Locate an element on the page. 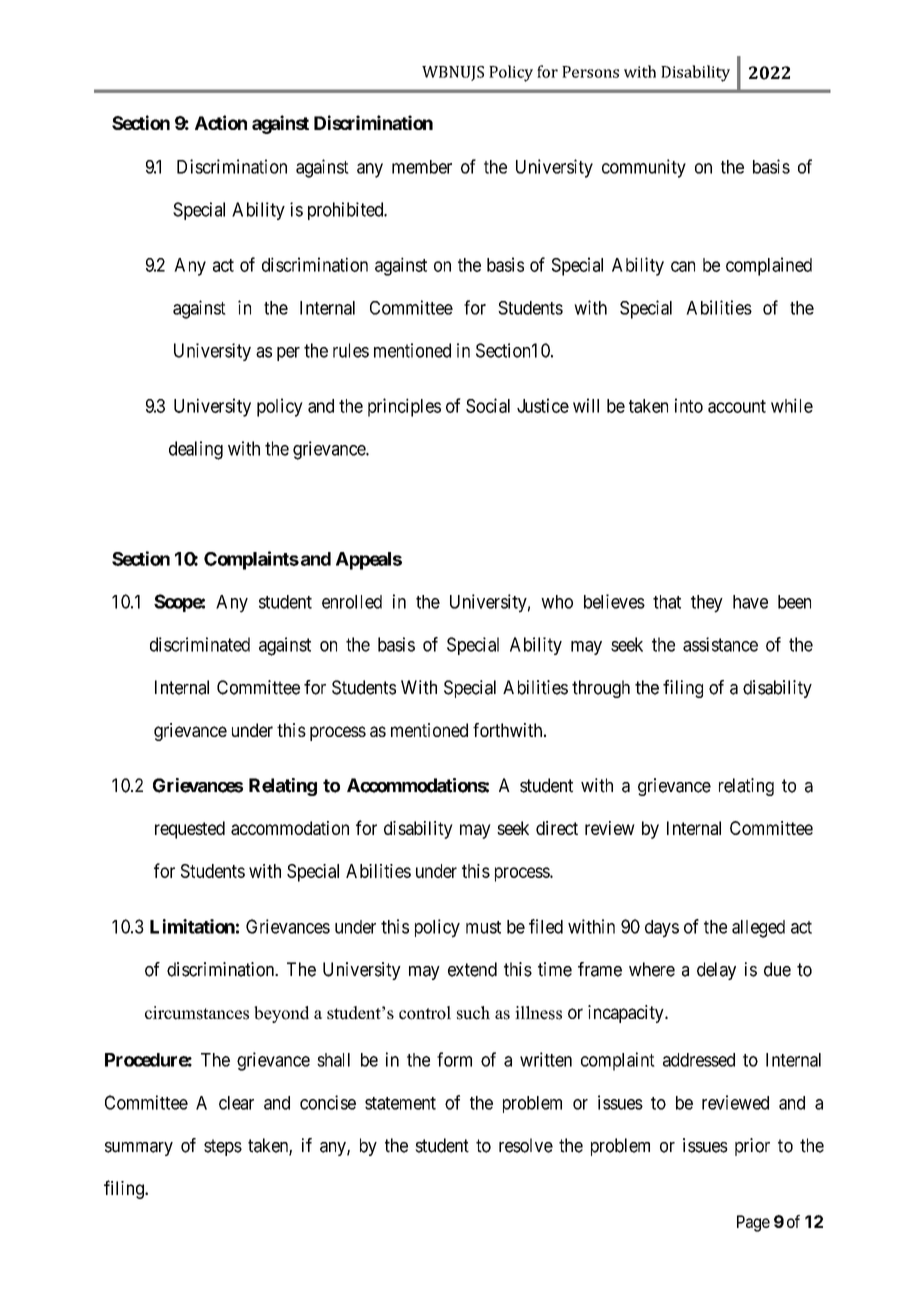 The width and height of the document is (924, 1307). account is located at coordinates (737, 406).
